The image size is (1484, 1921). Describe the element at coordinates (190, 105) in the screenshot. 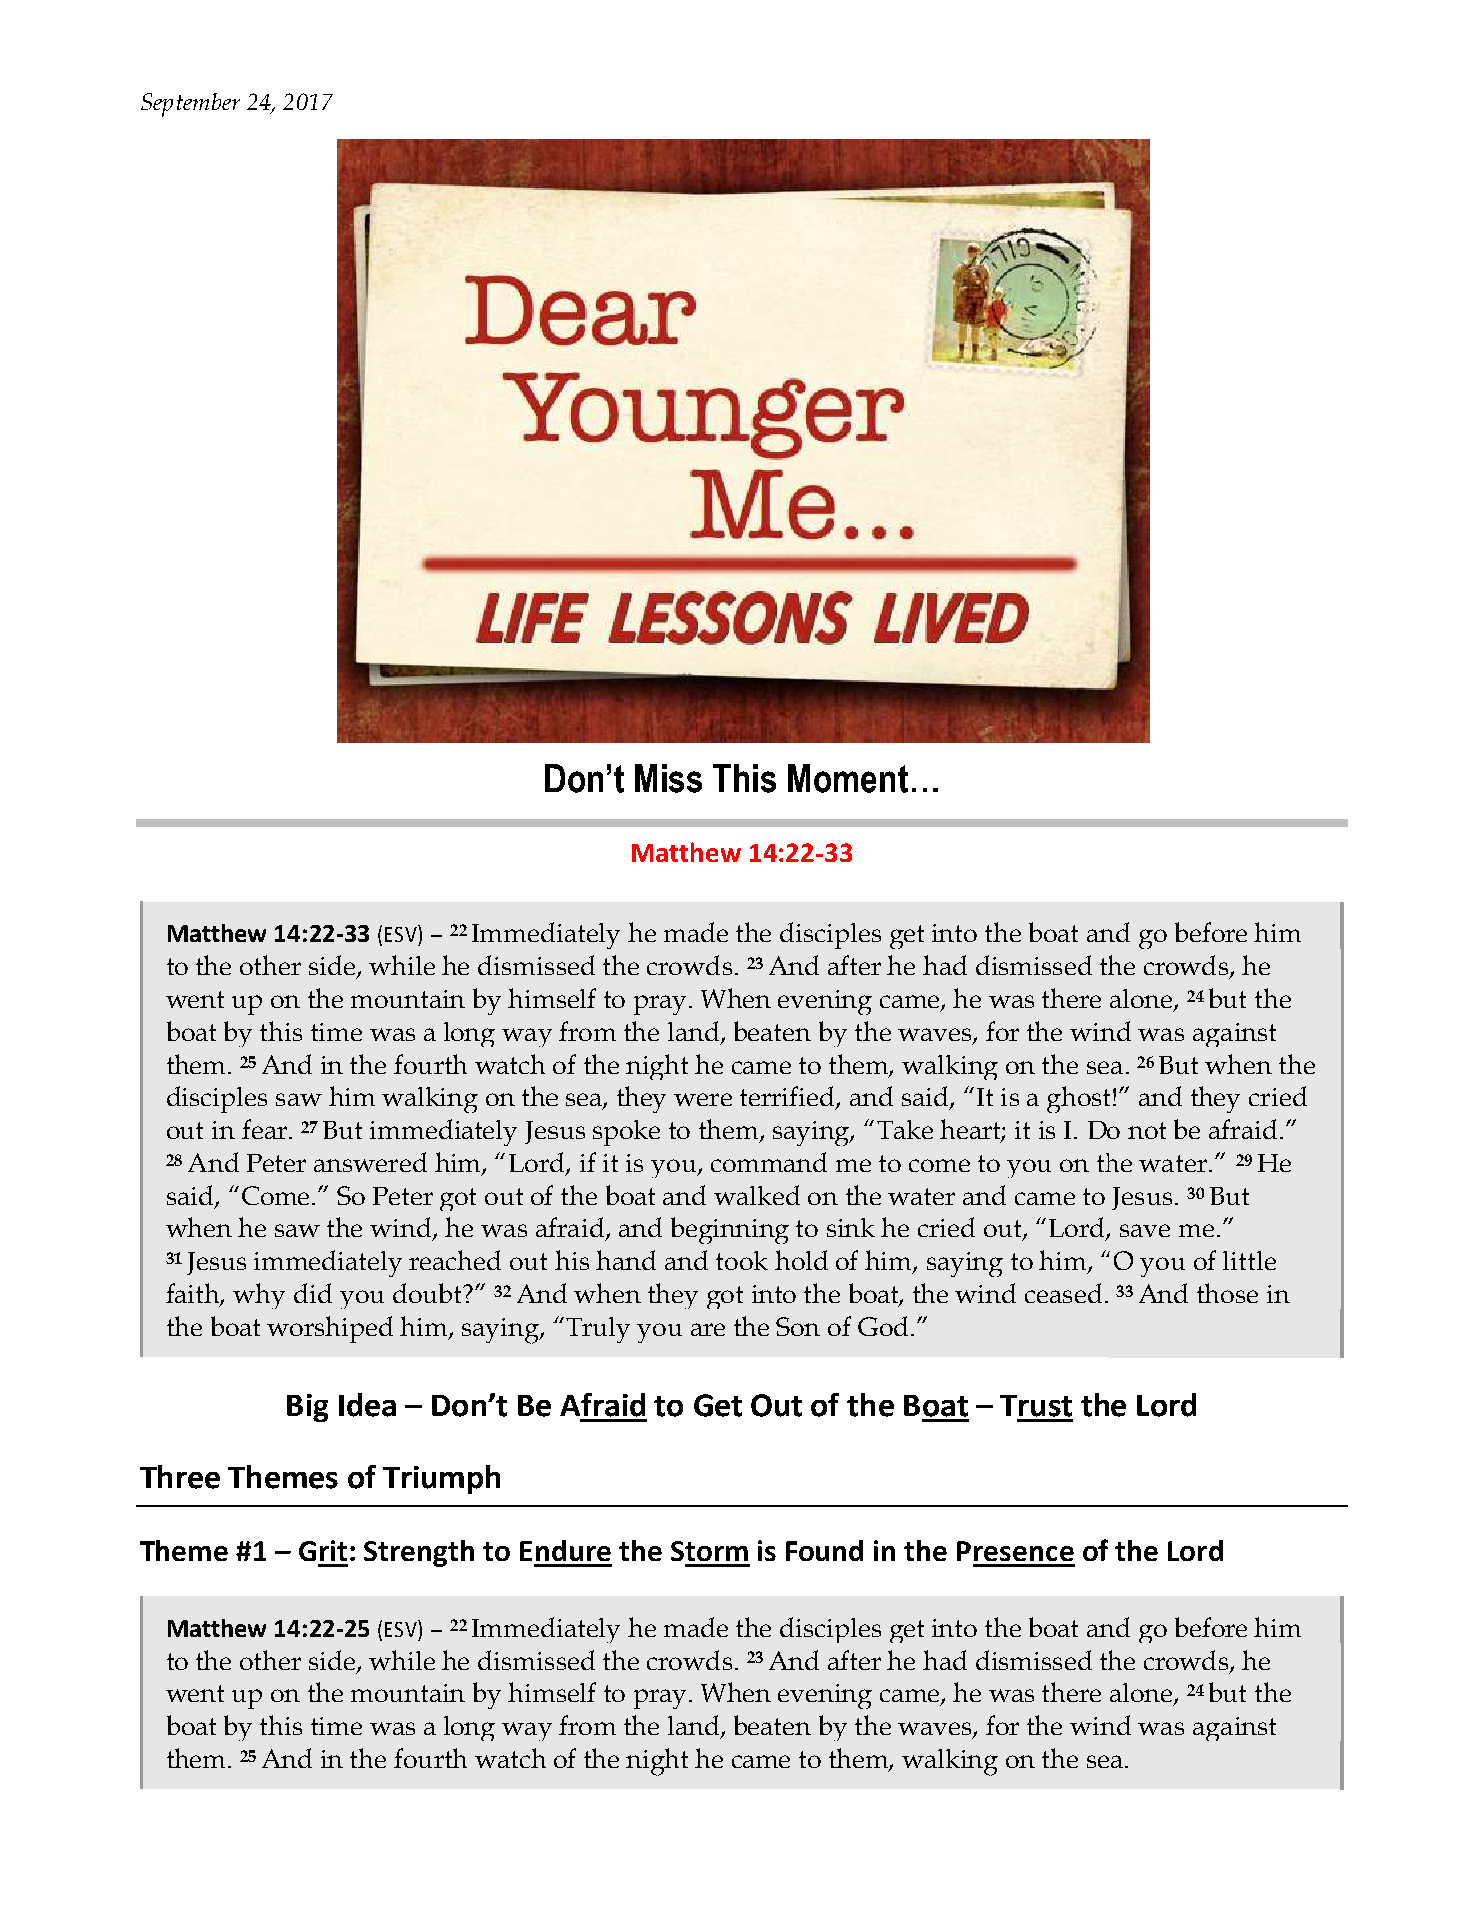

I see `September` at that location.
